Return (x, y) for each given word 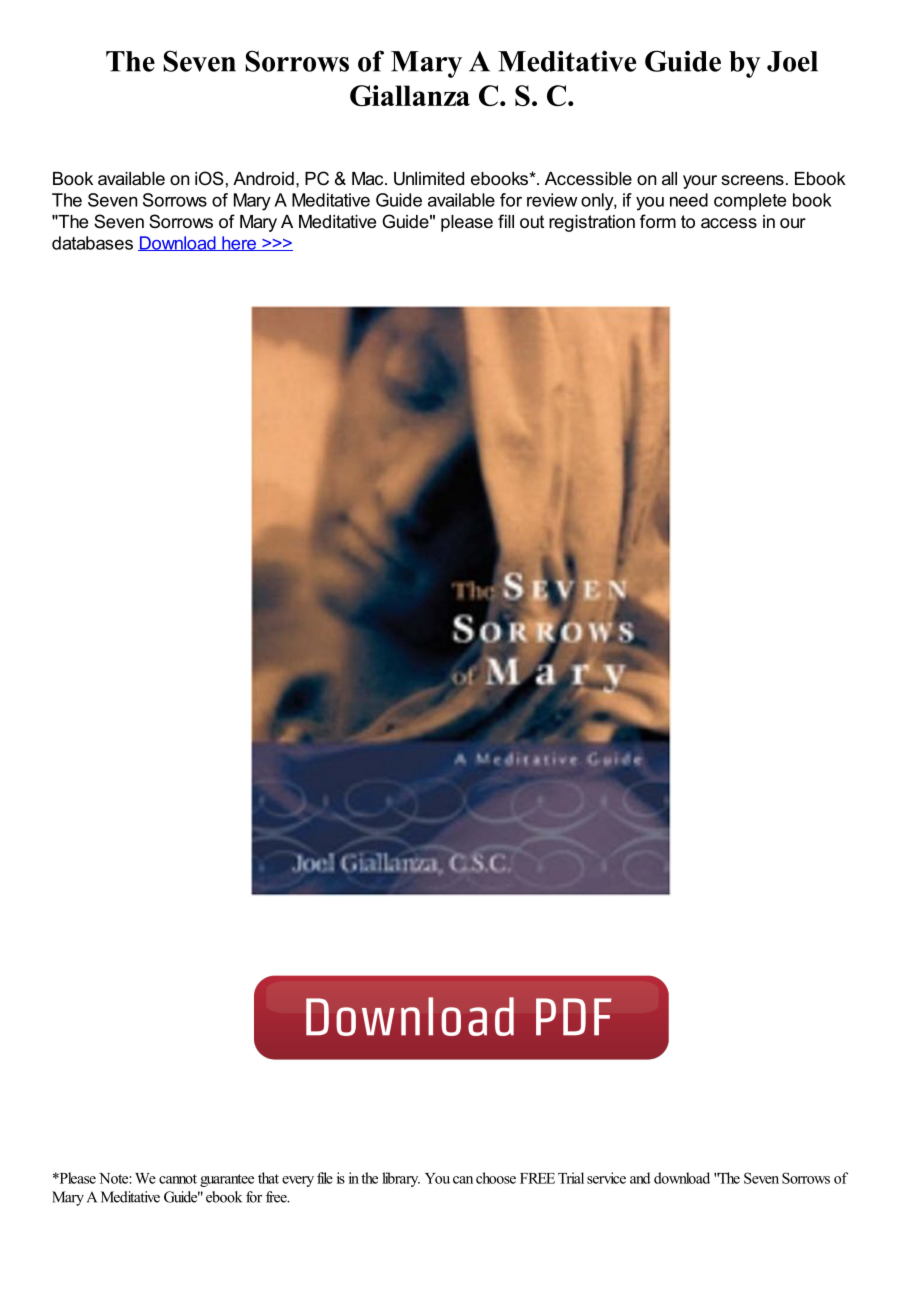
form (658, 221)
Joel (792, 61)
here (239, 243)
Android (263, 178)
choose (496, 1178)
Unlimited (429, 179)
